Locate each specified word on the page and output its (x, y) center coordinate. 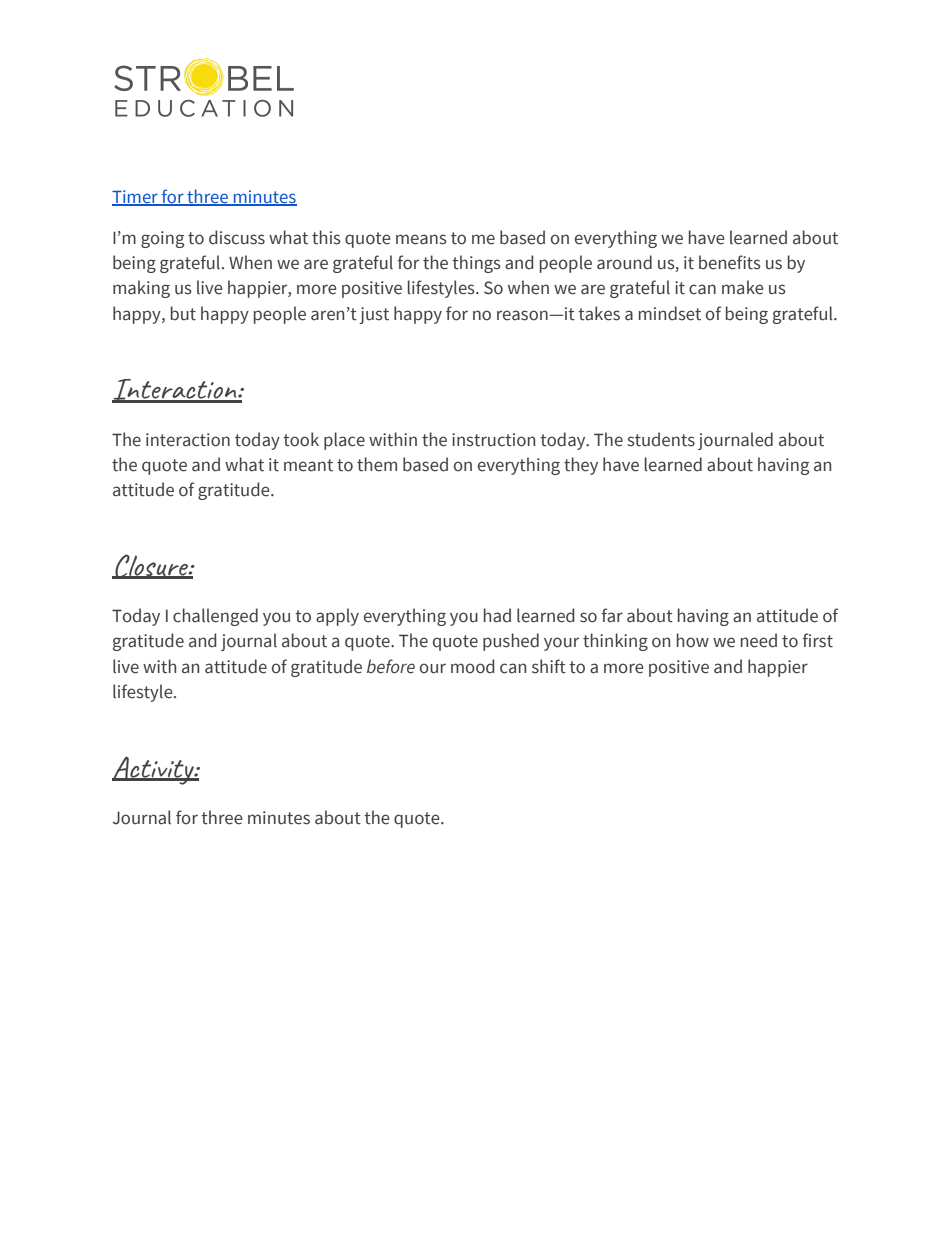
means (421, 239)
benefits (730, 262)
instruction (493, 440)
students (661, 439)
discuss (237, 237)
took (301, 439)
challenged (215, 617)
